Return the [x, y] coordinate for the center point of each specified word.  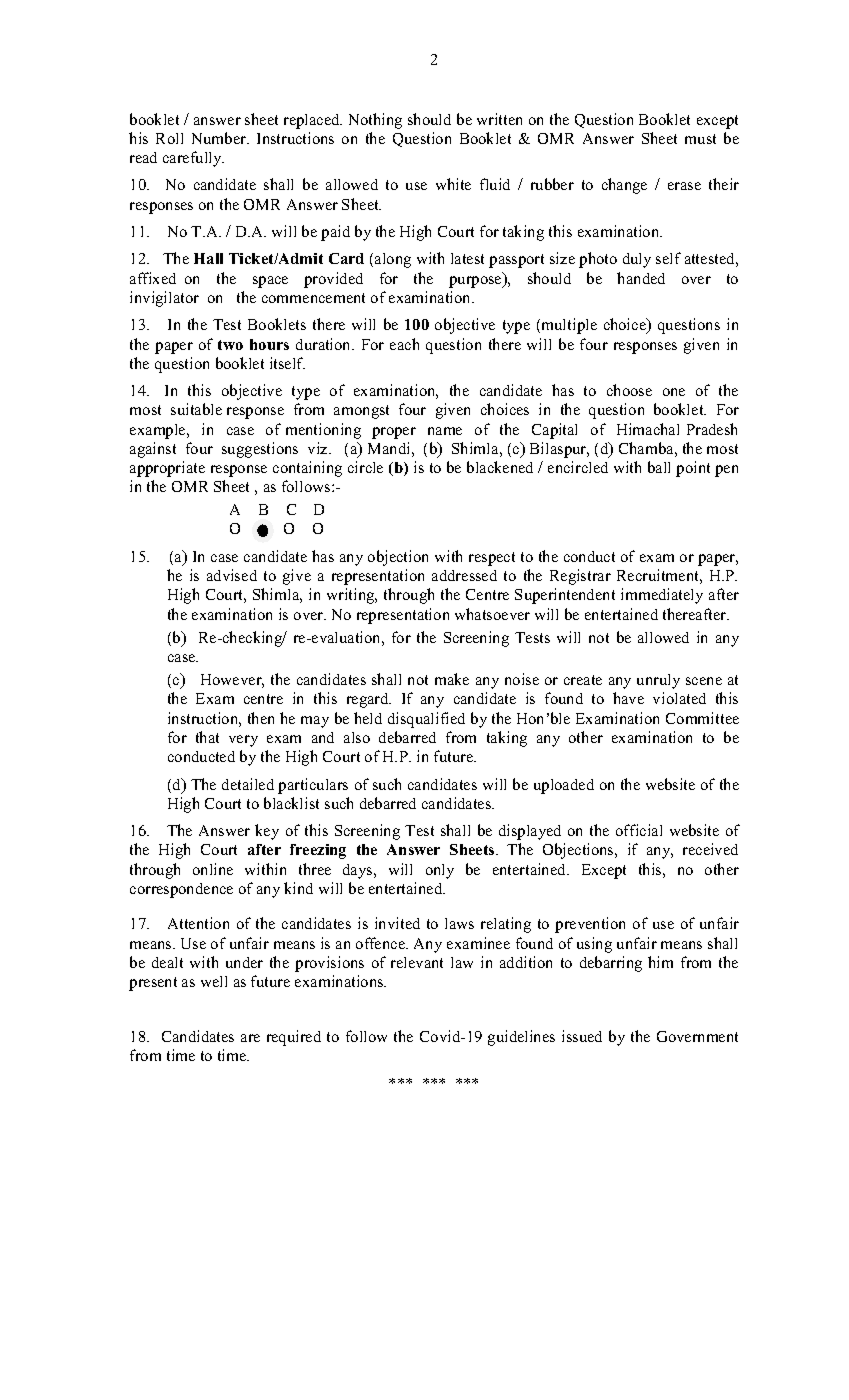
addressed [464, 575]
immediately [662, 596]
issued [582, 1036]
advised [232, 575]
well [214, 981]
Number [220, 138]
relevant [417, 962]
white [453, 184]
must [700, 139]
